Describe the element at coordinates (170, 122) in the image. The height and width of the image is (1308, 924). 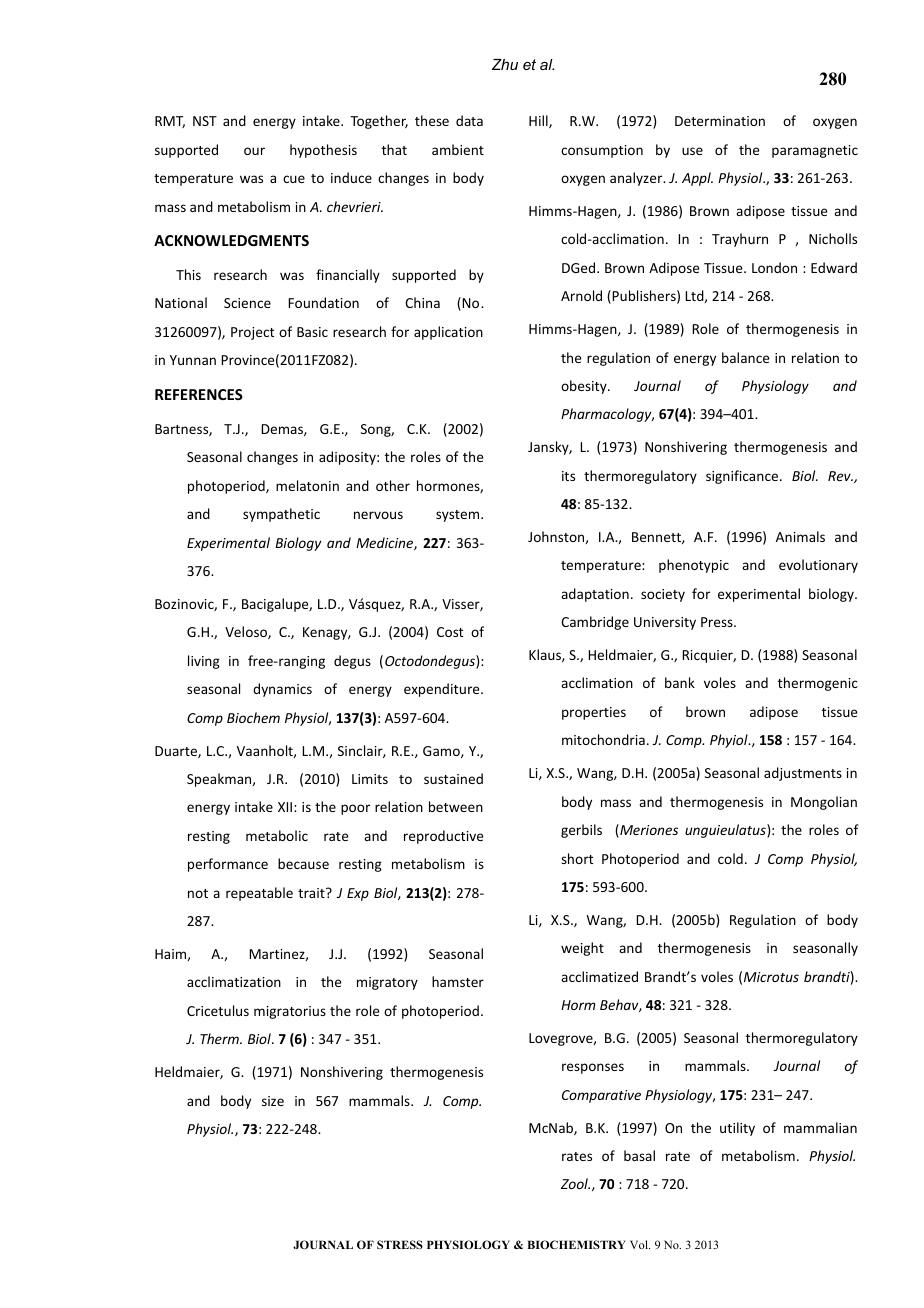
I see `RMT` at that location.
